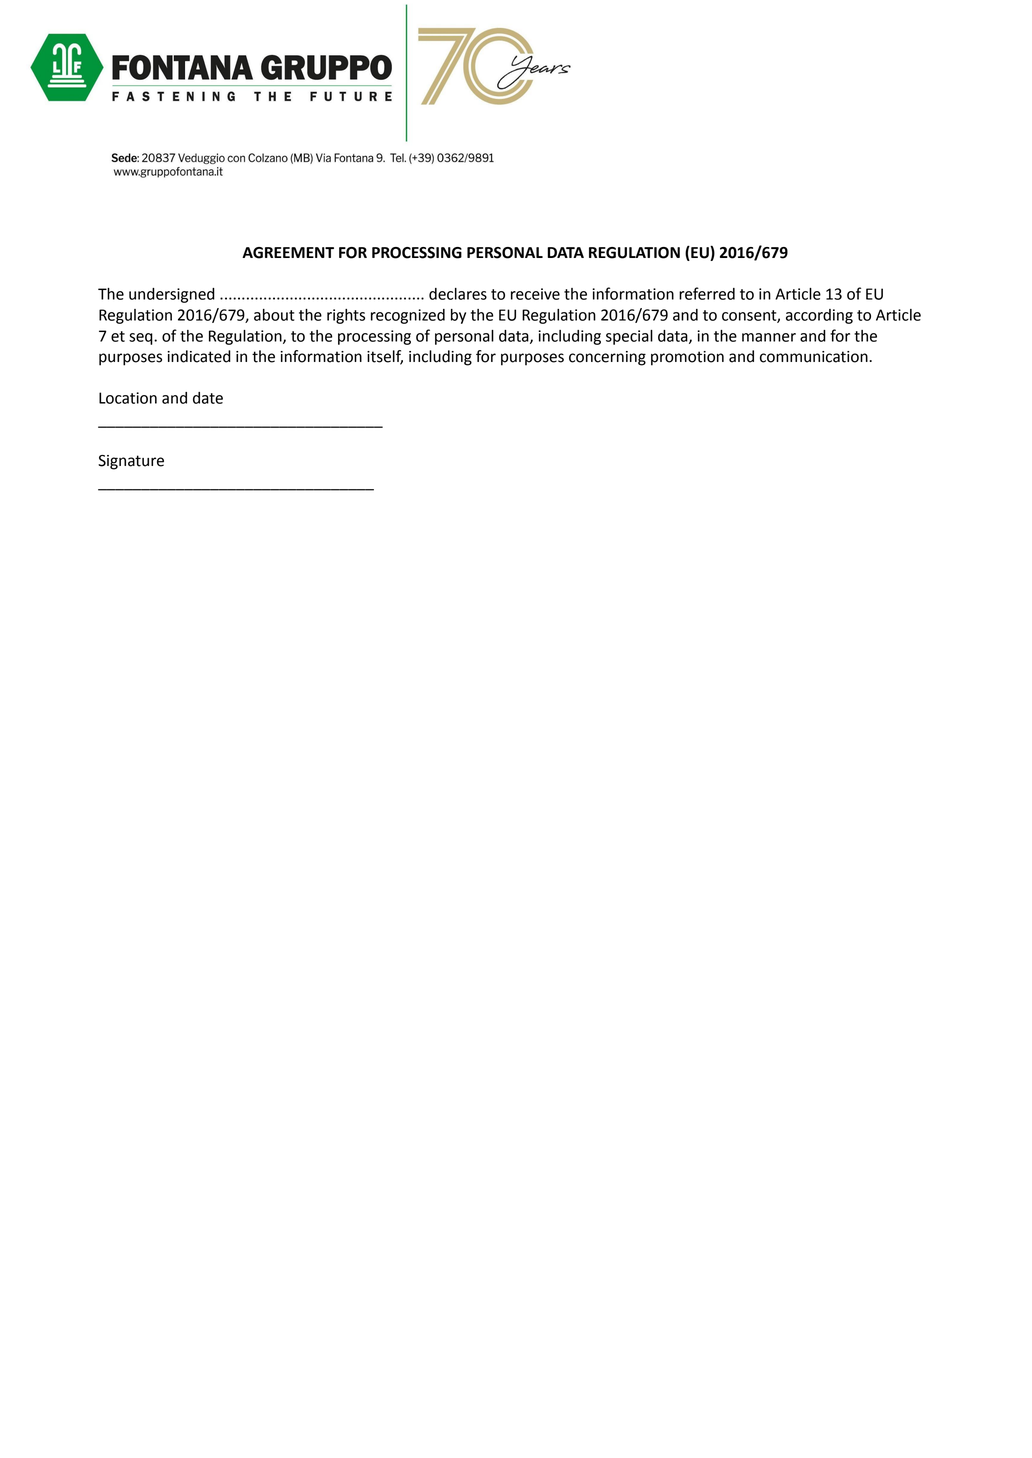 This screenshot has height=1458, width=1032. What do you see at coordinates (458, 294) in the screenshot?
I see `declares` at bounding box center [458, 294].
